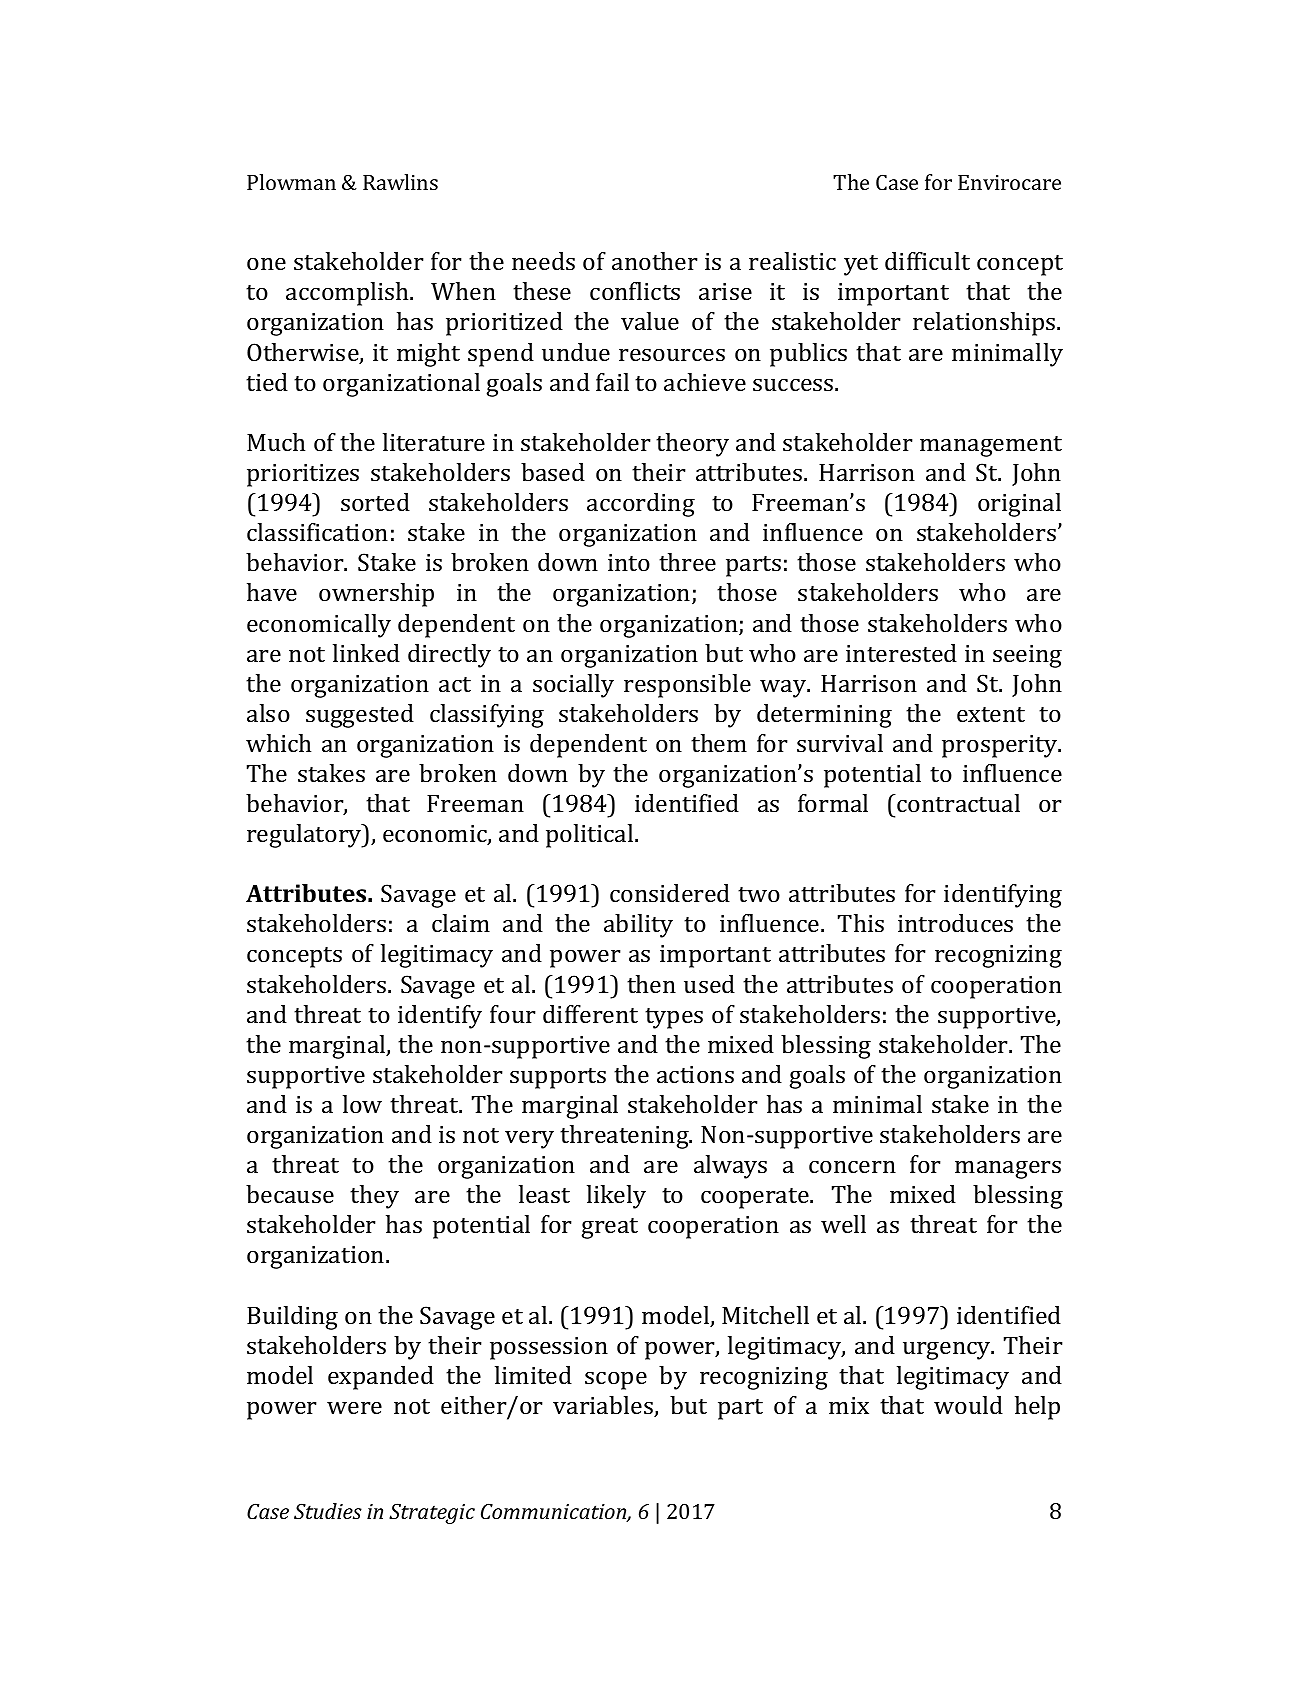  I want to click on considered, so click(670, 893).
